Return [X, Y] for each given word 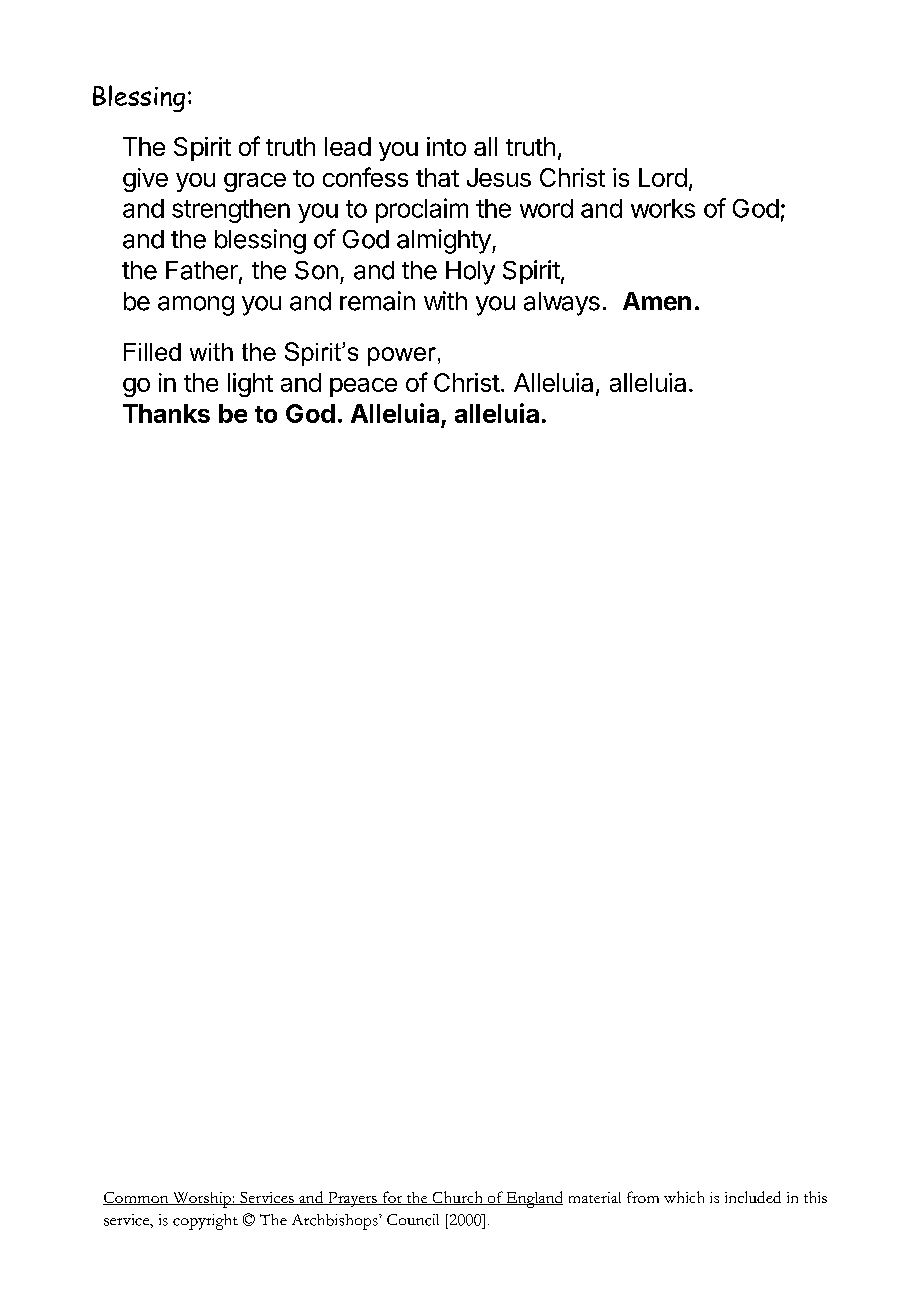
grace [255, 182]
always [562, 304]
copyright [205, 1222]
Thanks [166, 413]
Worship [201, 1200]
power [402, 356]
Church [457, 1198]
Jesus [499, 177]
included [753, 1197]
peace [363, 387]
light [250, 385]
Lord [663, 177]
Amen [657, 301]
